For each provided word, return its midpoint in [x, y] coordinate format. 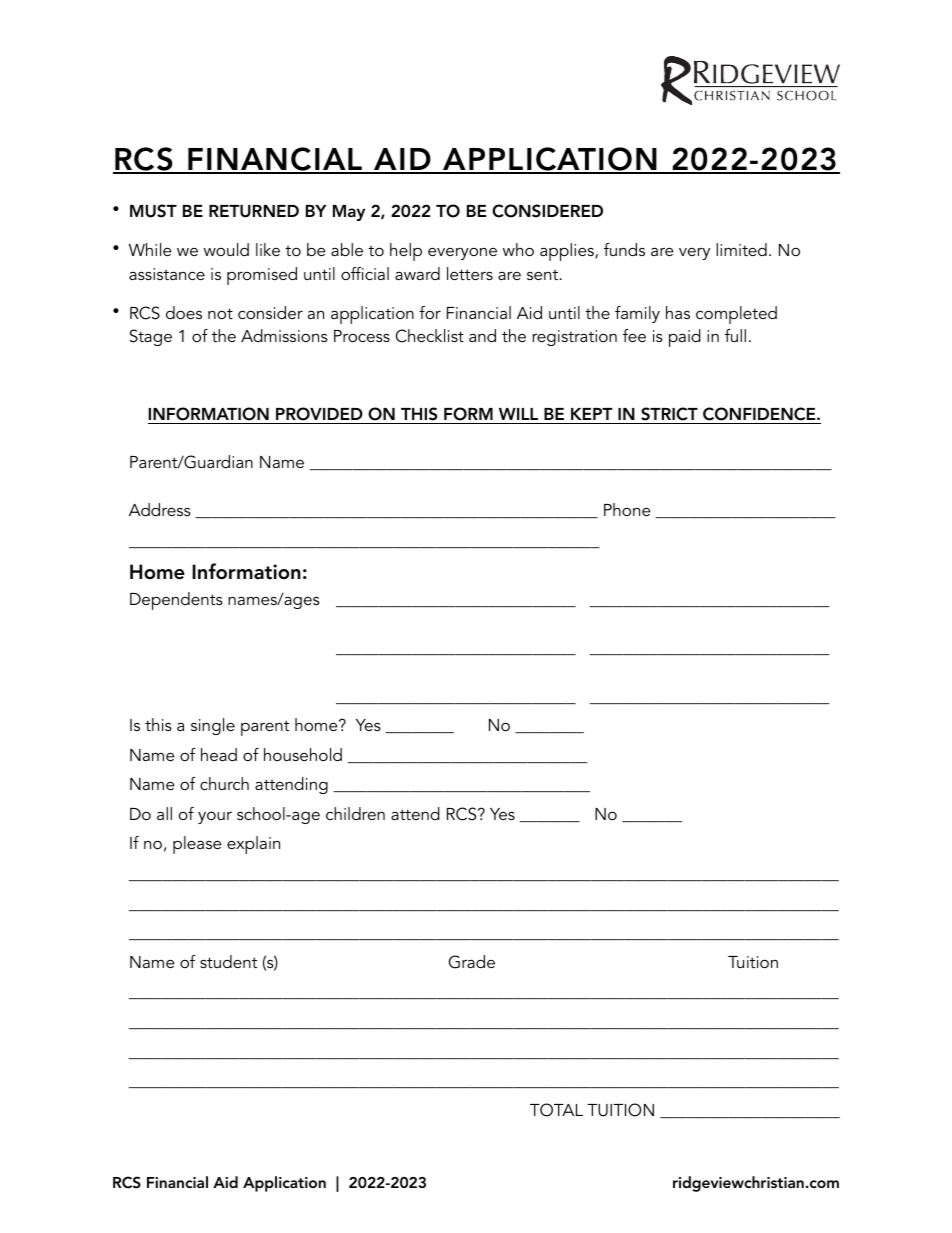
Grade [472, 962]
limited [741, 249]
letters [470, 273]
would [226, 249]
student [228, 961]
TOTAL [556, 1110]
